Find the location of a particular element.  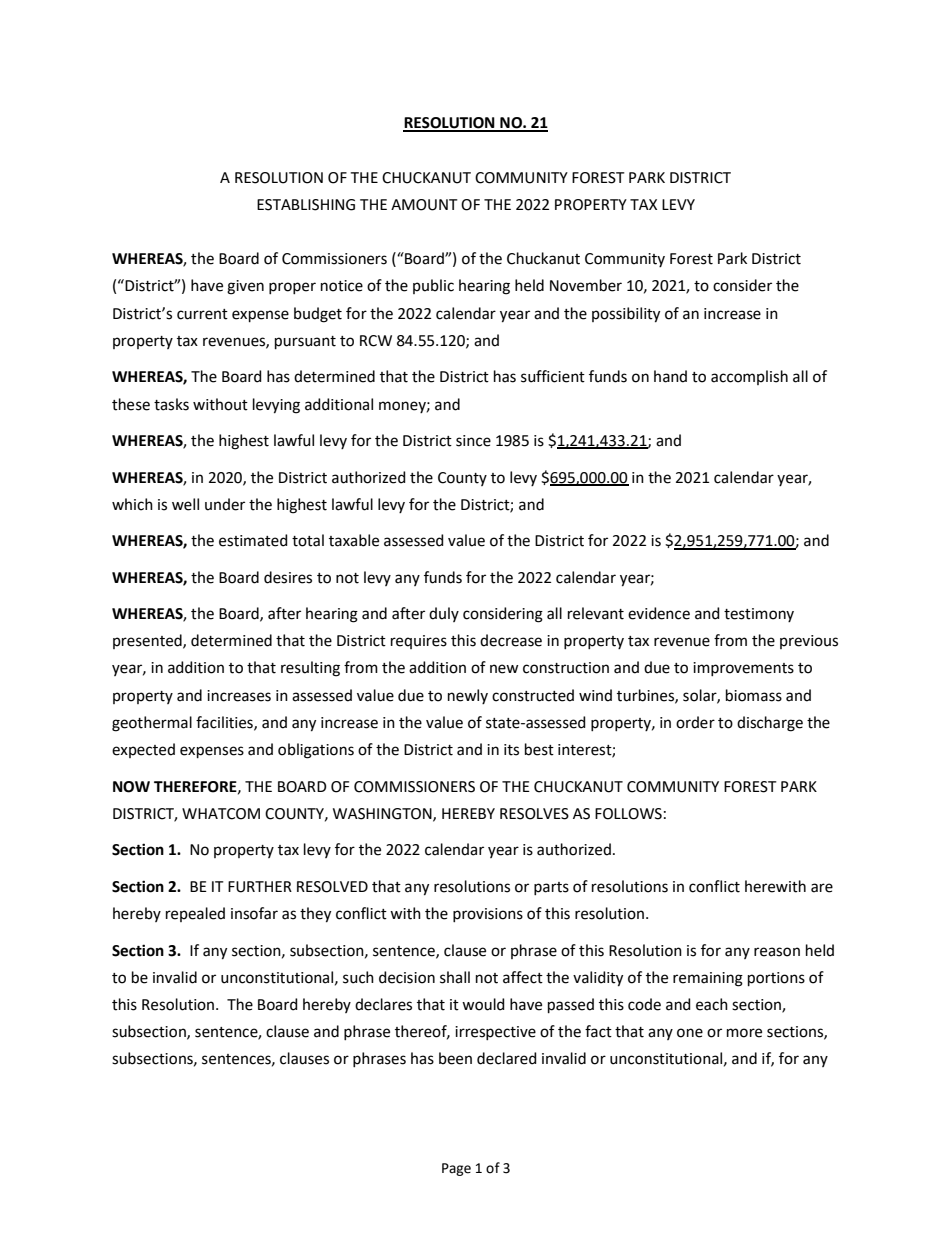

RESOLVES is located at coordinates (534, 814).
